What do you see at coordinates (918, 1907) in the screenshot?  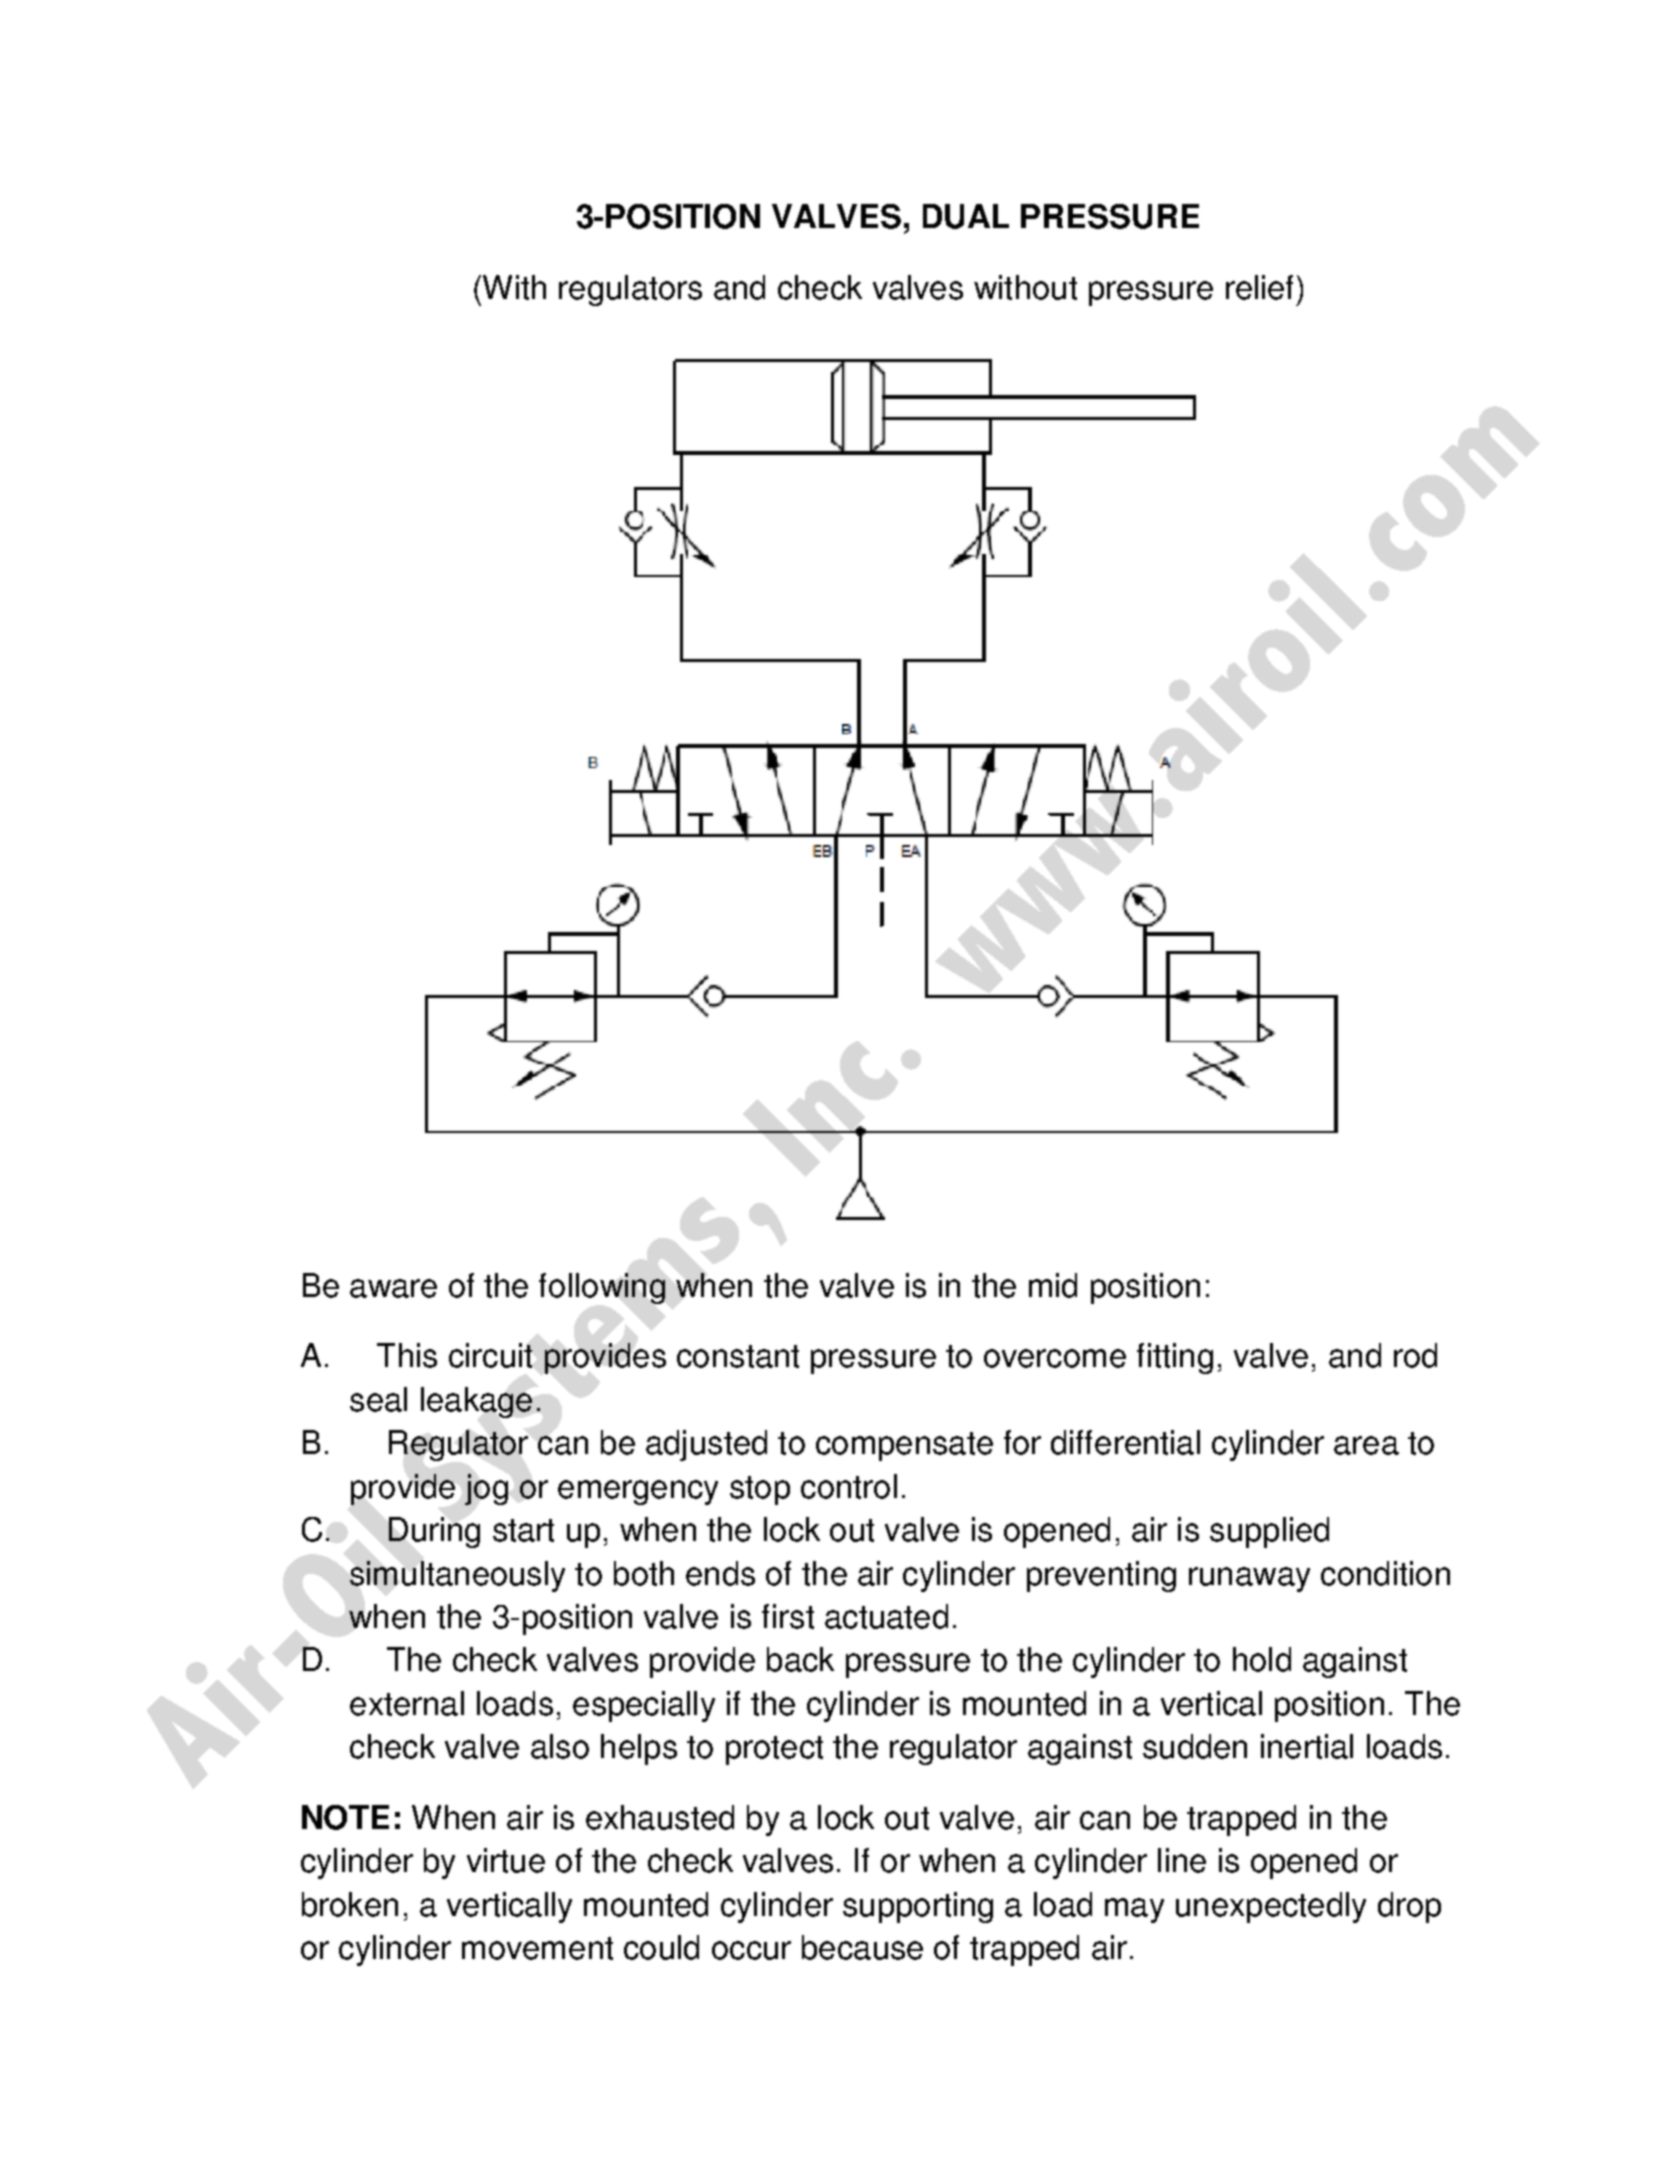 I see `supporting` at bounding box center [918, 1907].
